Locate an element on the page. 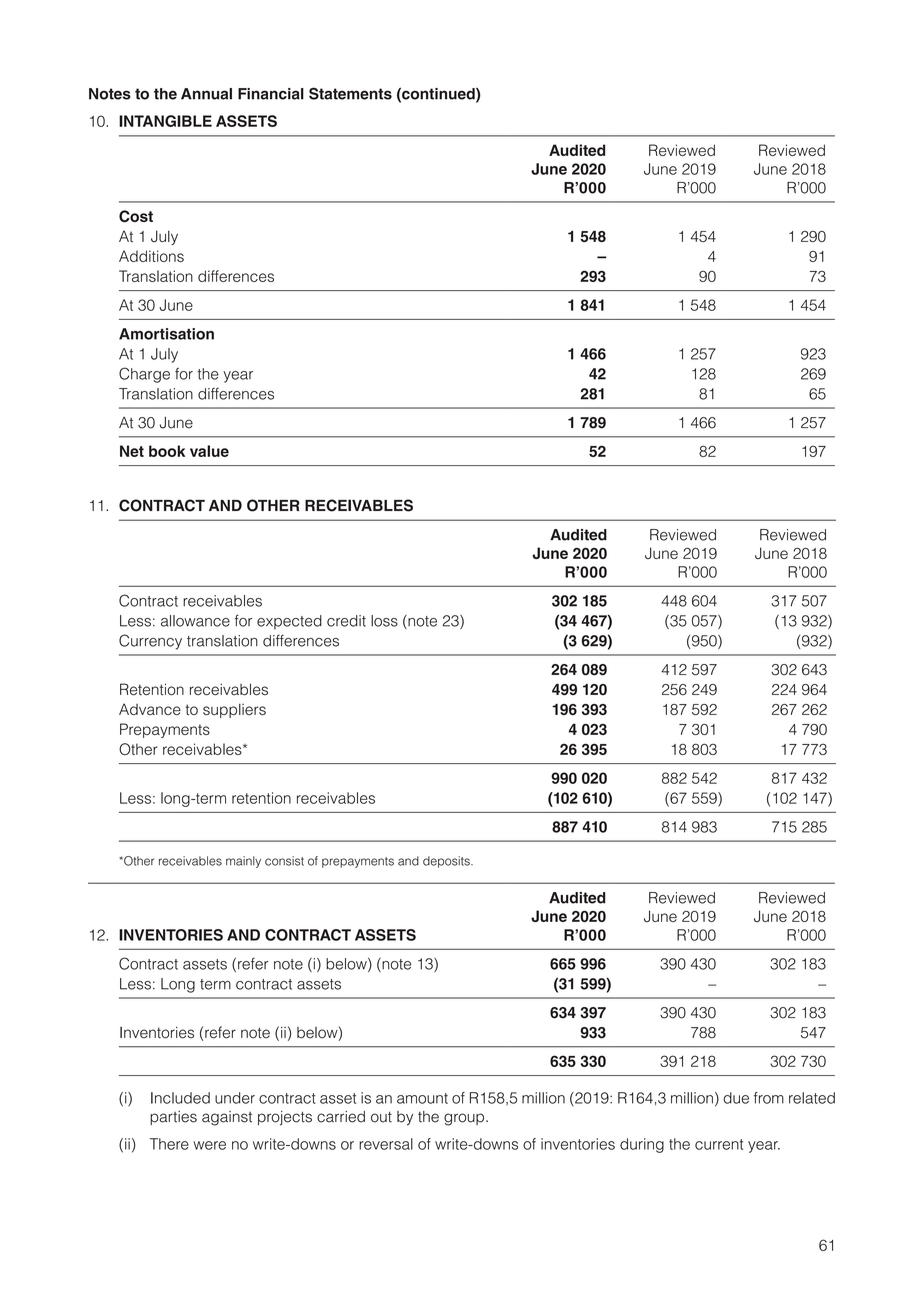 The height and width of the document is (1308, 924). against is located at coordinates (227, 1118).
